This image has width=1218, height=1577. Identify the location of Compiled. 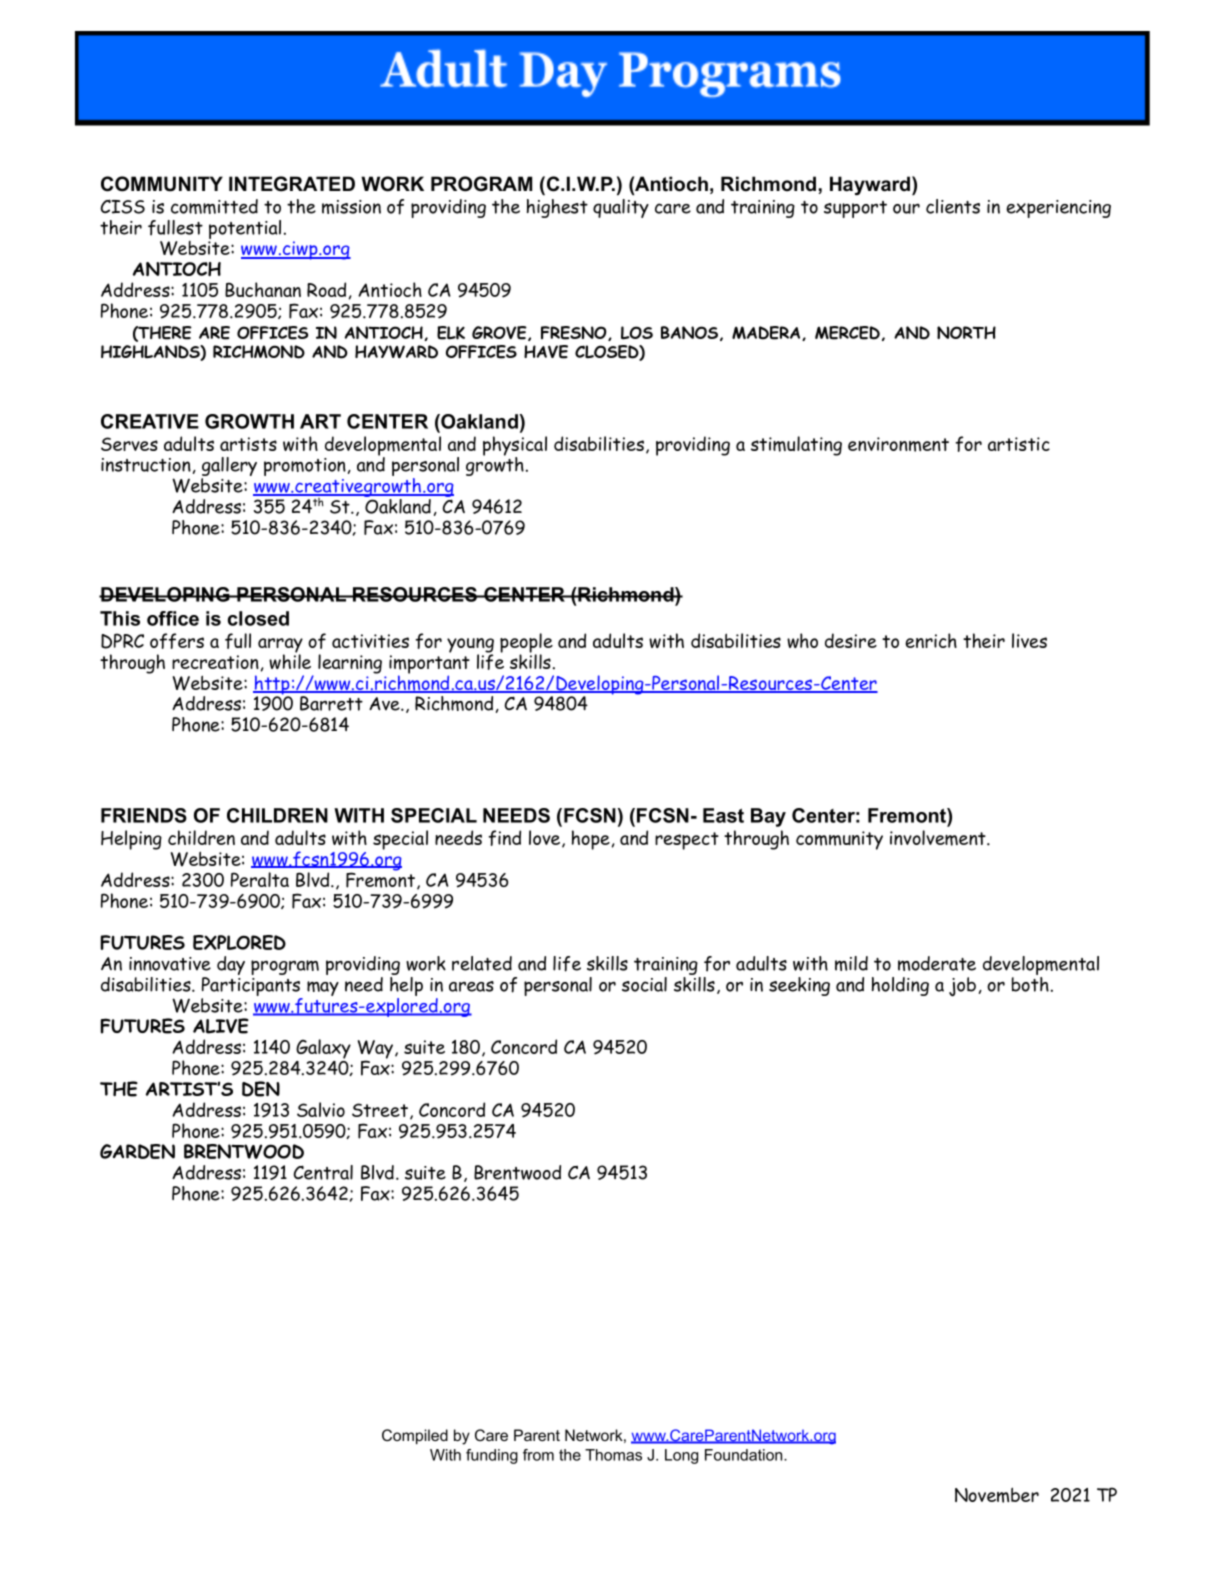
(415, 1436).
